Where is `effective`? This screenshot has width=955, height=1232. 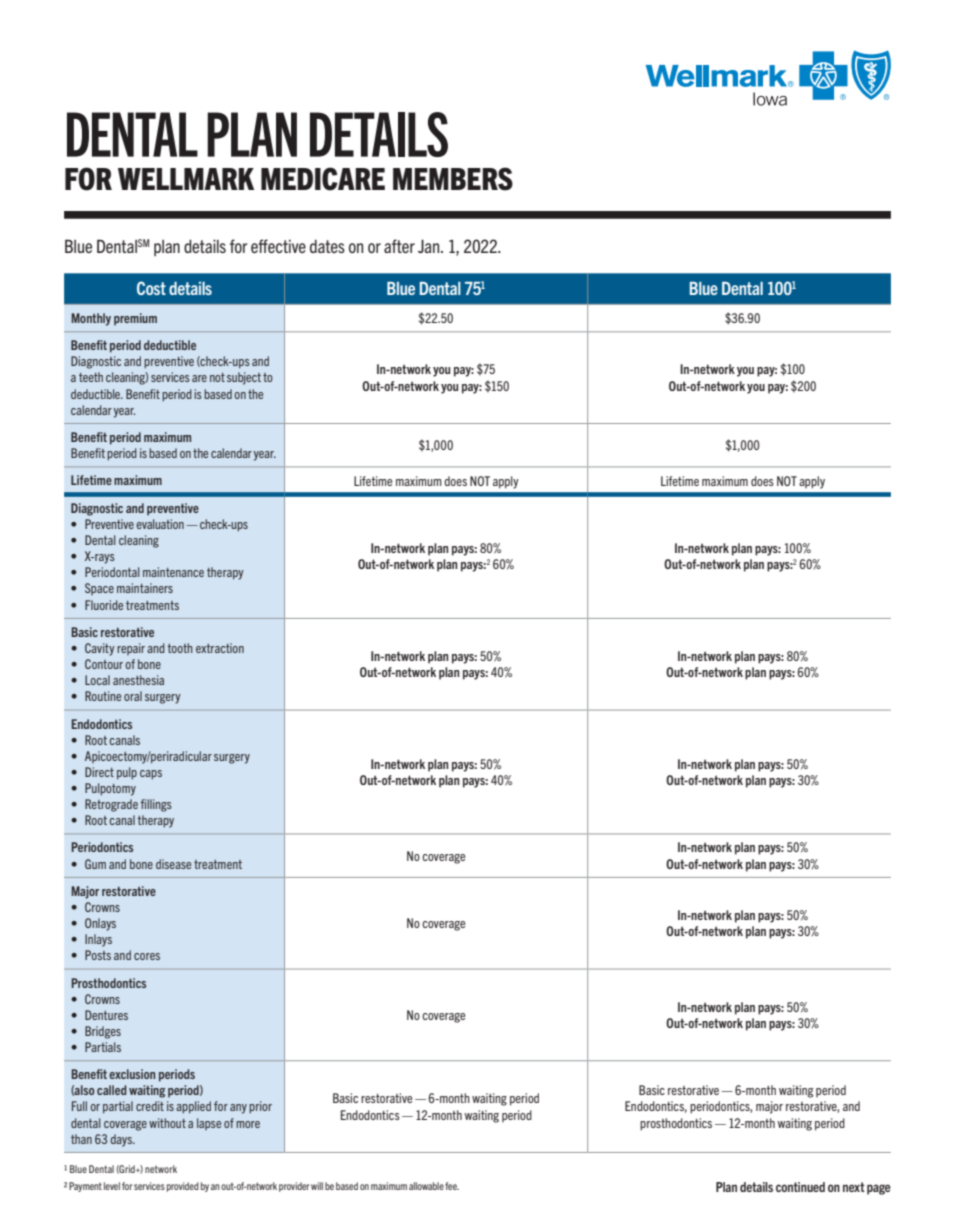 effective is located at coordinates (278, 246).
